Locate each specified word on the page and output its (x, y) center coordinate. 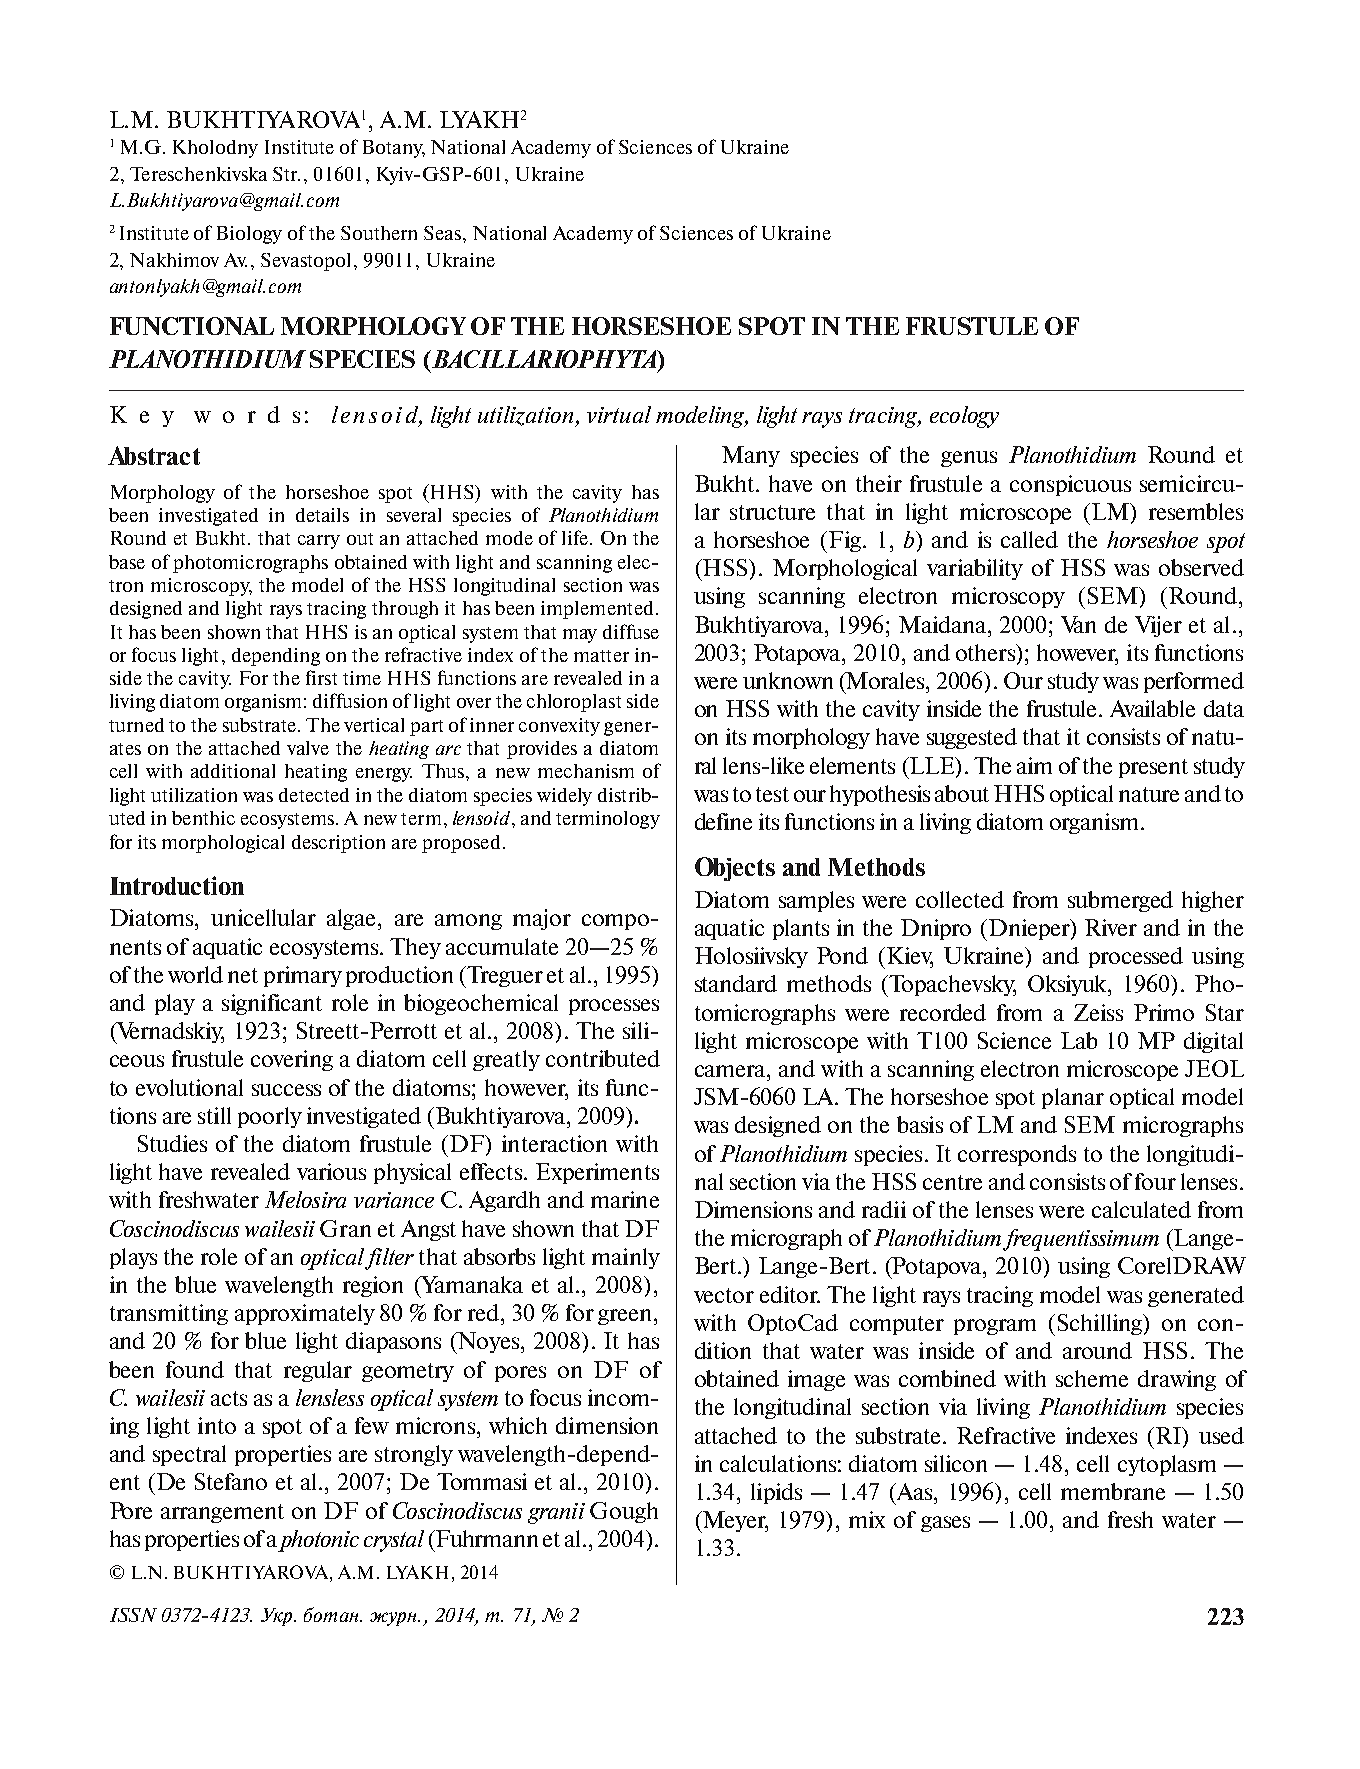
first (321, 677)
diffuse (631, 631)
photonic (318, 1541)
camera (731, 1071)
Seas (444, 233)
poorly (270, 1117)
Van (1078, 624)
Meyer (734, 1522)
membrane (1113, 1491)
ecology (964, 417)
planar (1073, 1098)
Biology (249, 235)
